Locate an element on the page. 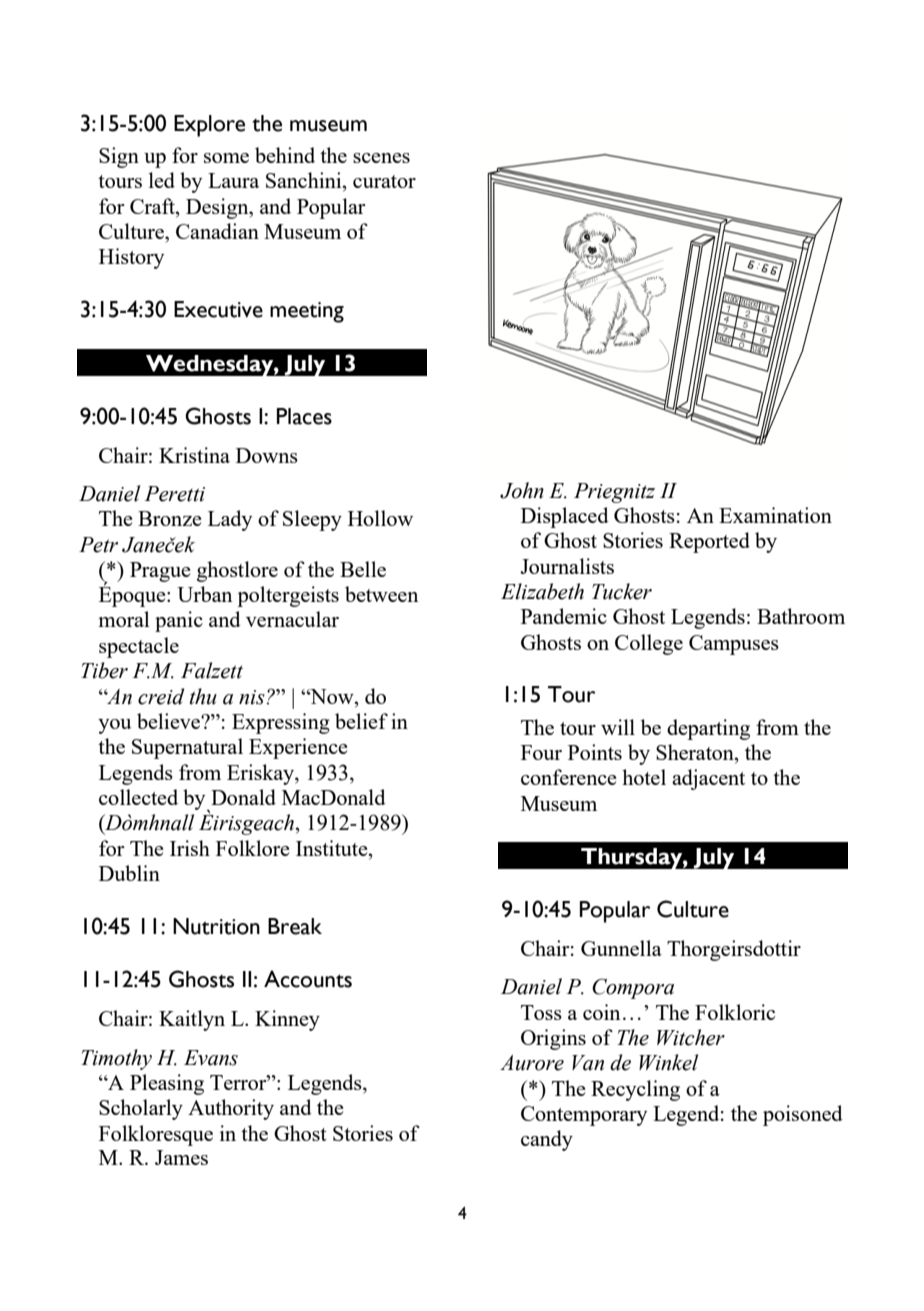  Peretti is located at coordinates (174, 494).
